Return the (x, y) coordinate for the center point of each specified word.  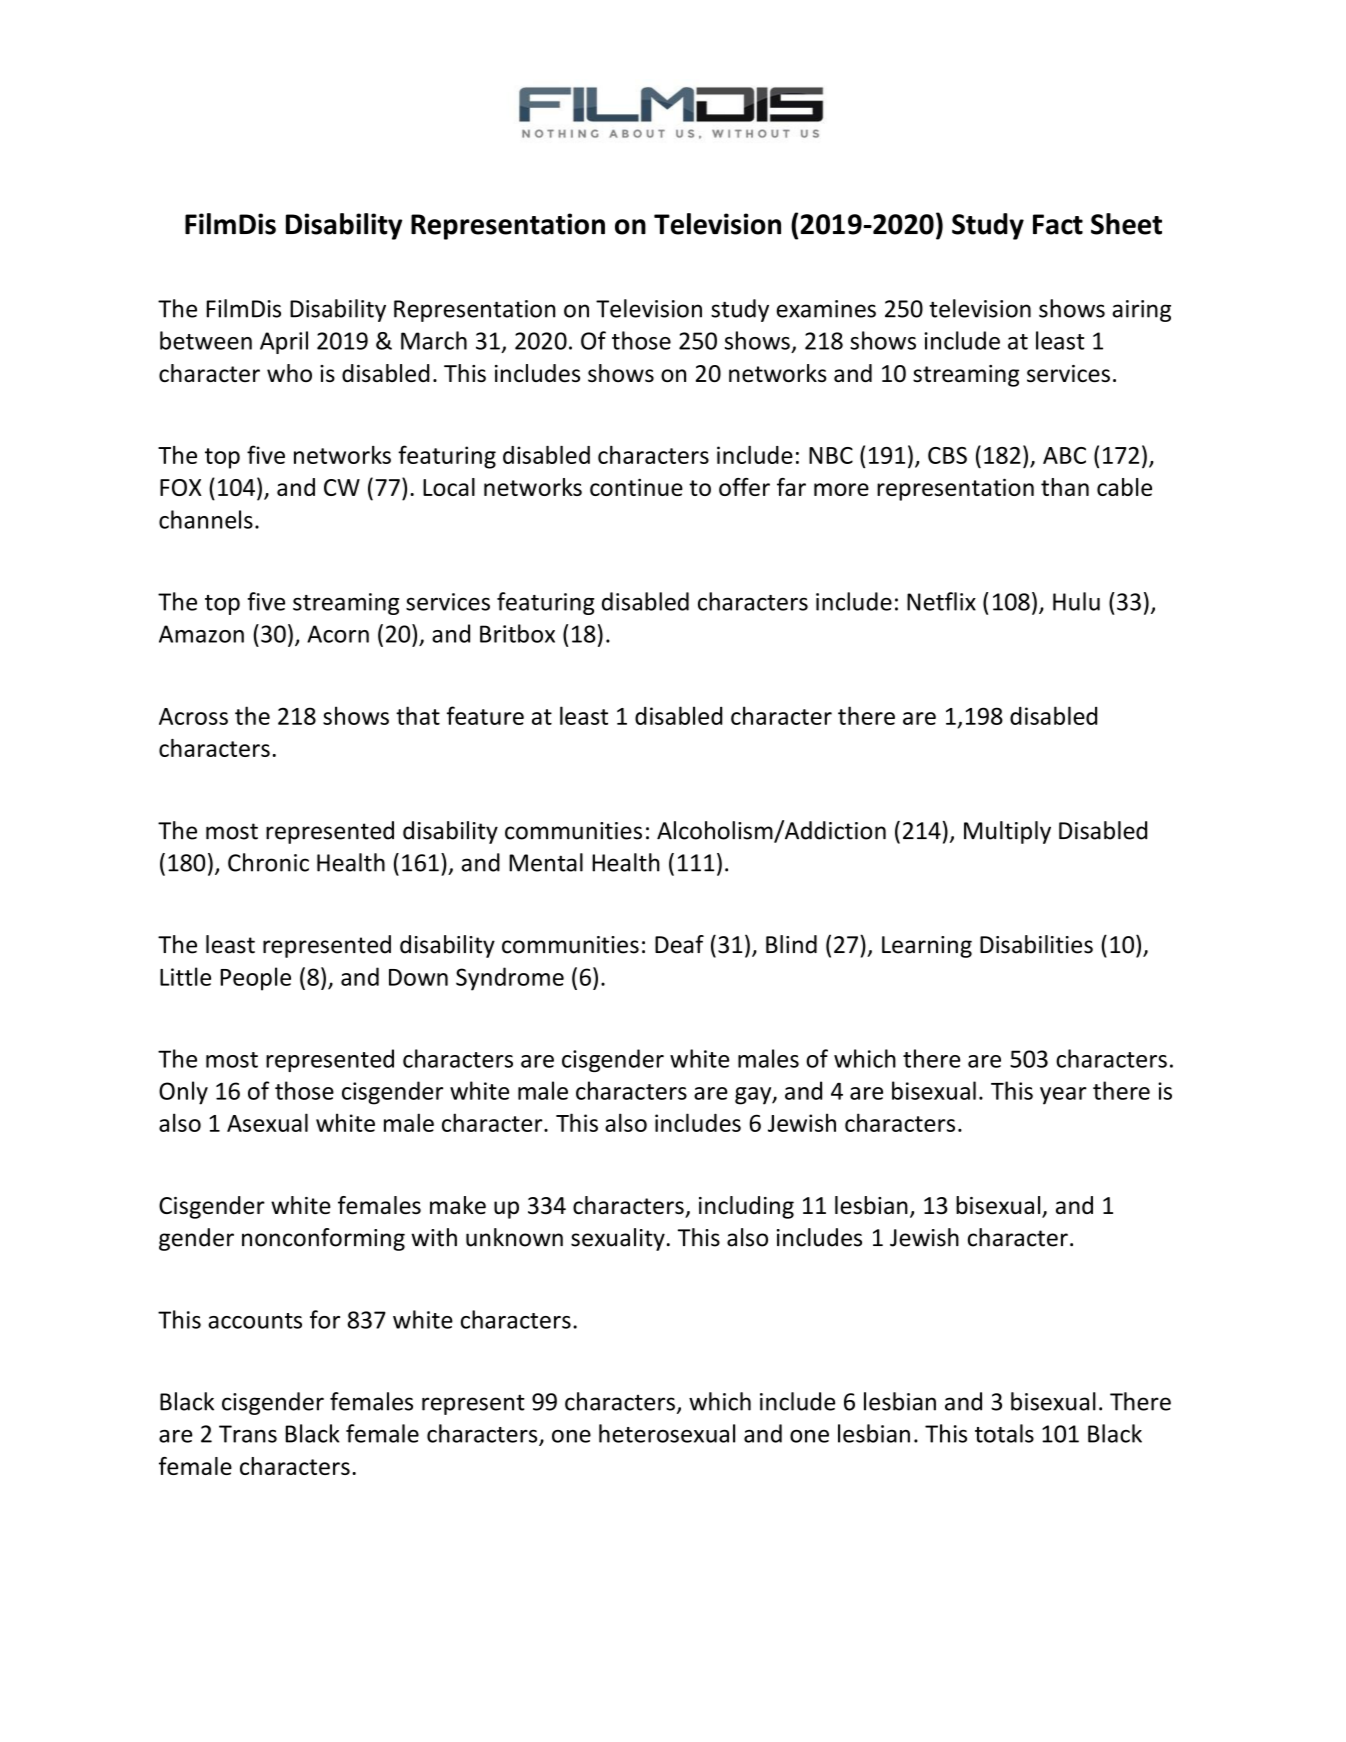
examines (826, 309)
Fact (1058, 224)
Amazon (201, 634)
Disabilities (1036, 944)
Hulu (1076, 601)
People (255, 979)
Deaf (679, 944)
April (284, 342)
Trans (248, 1434)
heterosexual (667, 1433)
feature (485, 715)
